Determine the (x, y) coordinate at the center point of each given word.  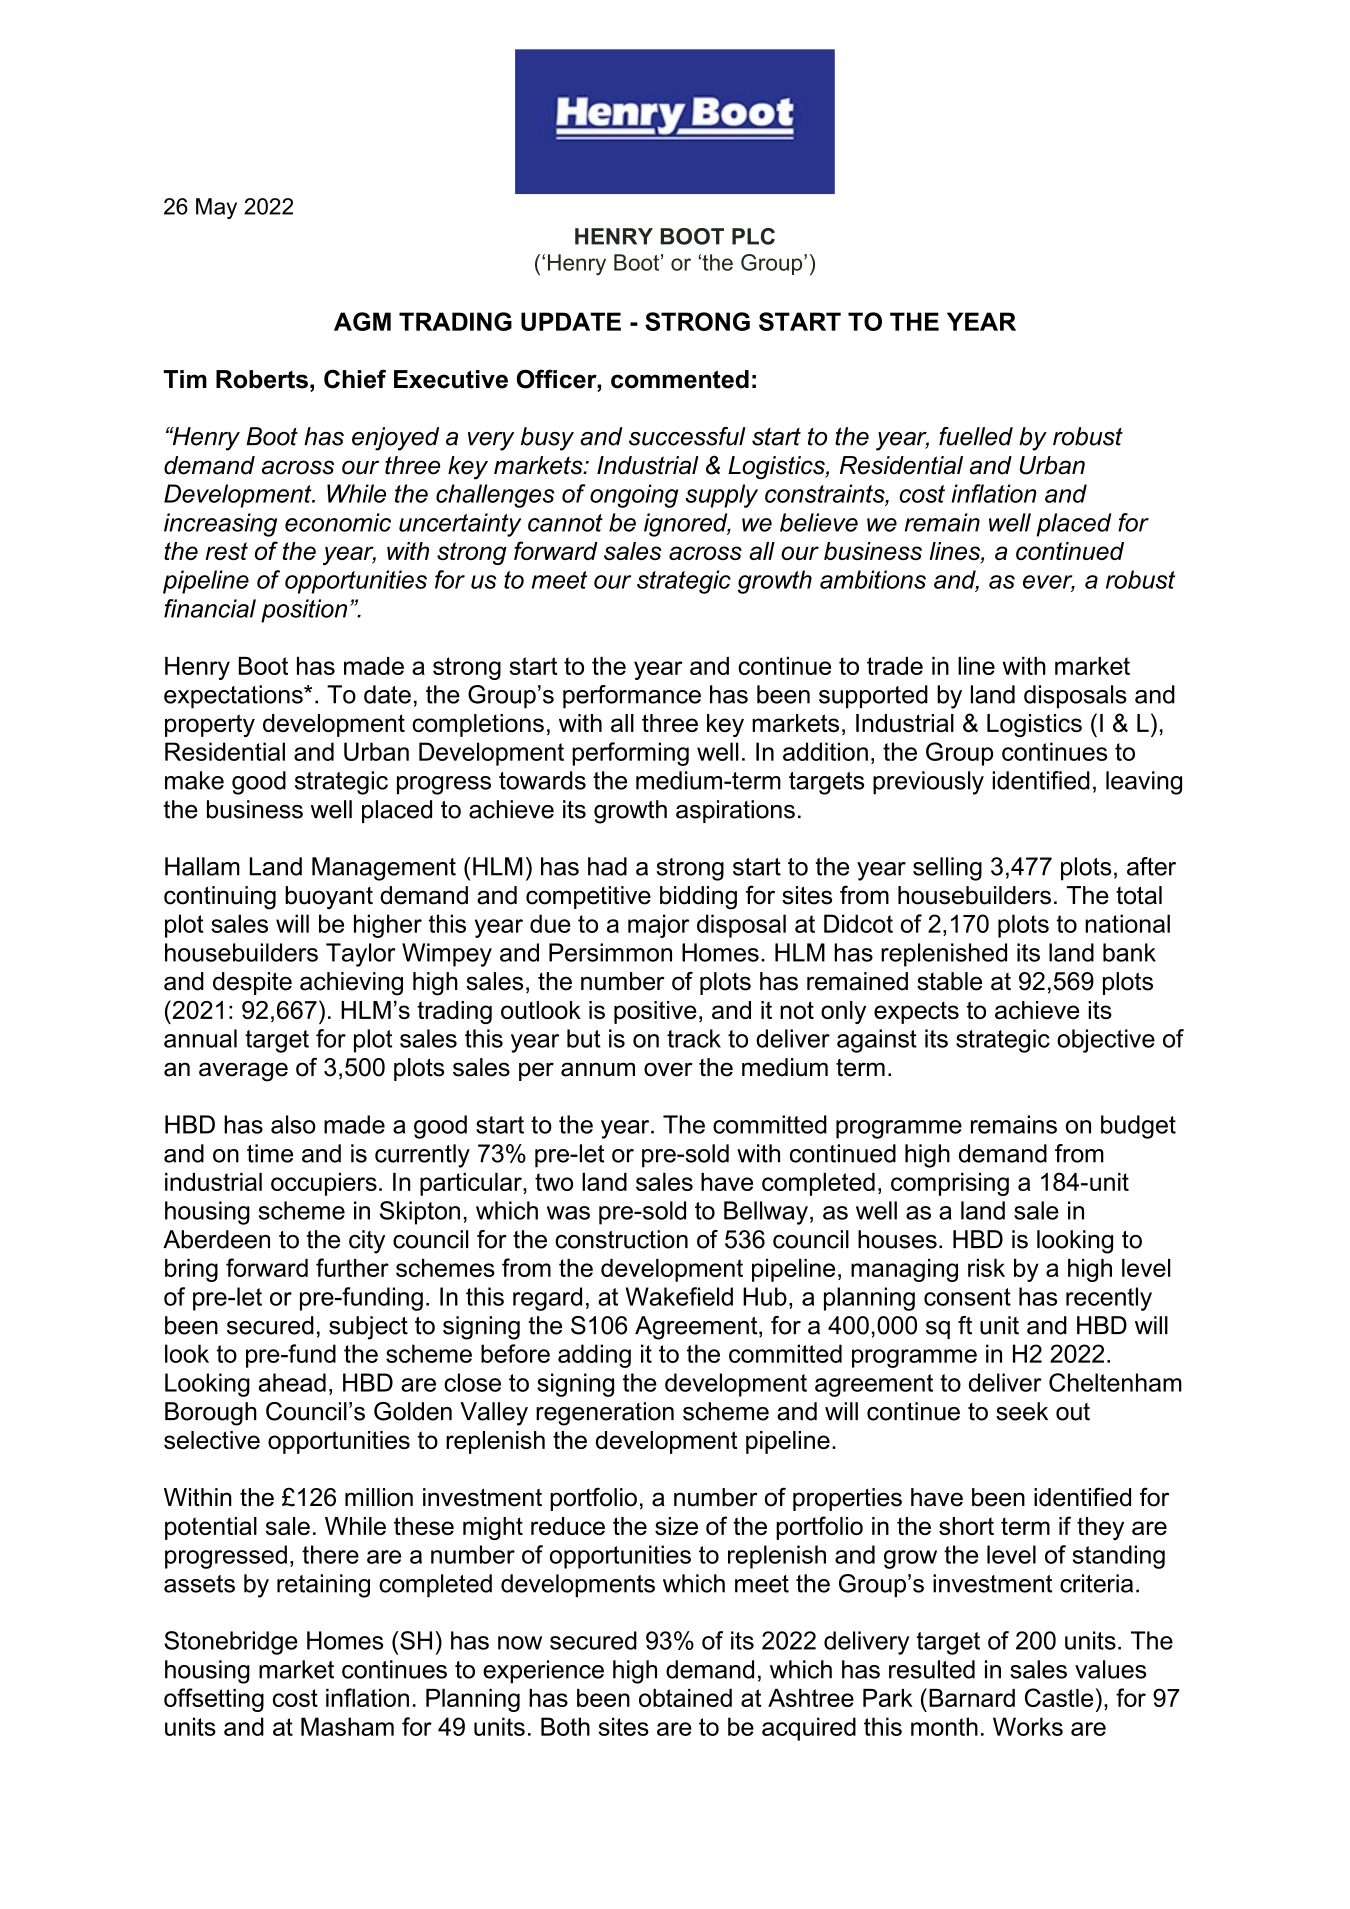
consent (967, 1297)
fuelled (976, 436)
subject (368, 1328)
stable (949, 981)
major (658, 926)
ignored (687, 525)
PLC (753, 236)
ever (1049, 583)
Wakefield (679, 1296)
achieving (351, 984)
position (304, 611)
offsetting (214, 1700)
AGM (362, 321)
